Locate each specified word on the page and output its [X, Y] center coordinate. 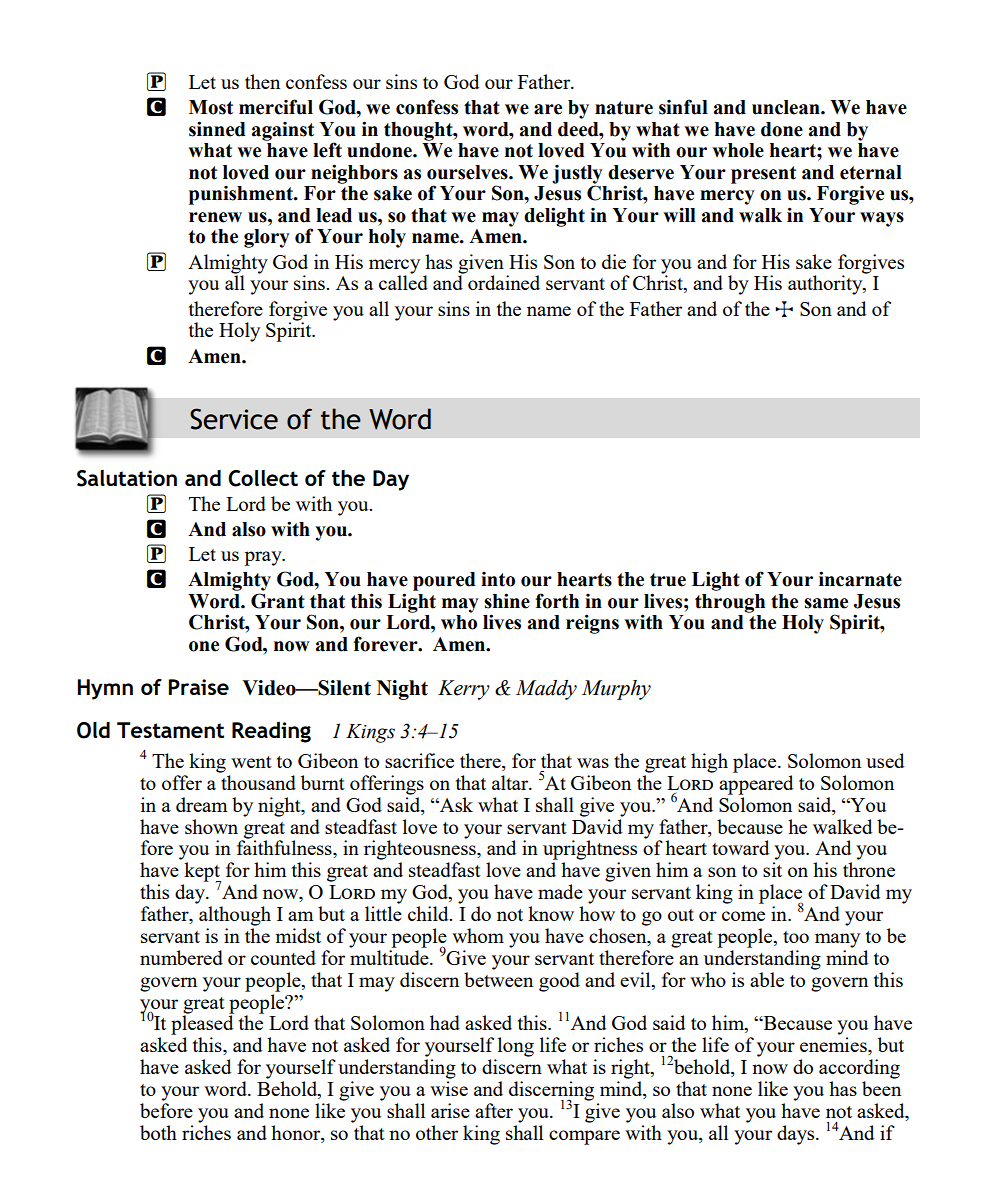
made [560, 891]
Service [234, 419]
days [797, 1135]
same [826, 603]
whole [738, 150]
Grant [278, 601]
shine [507, 601]
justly [577, 175]
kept [202, 873]
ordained [504, 282]
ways [882, 219]
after [494, 1110]
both [158, 1132]
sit [772, 869]
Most [211, 107]
